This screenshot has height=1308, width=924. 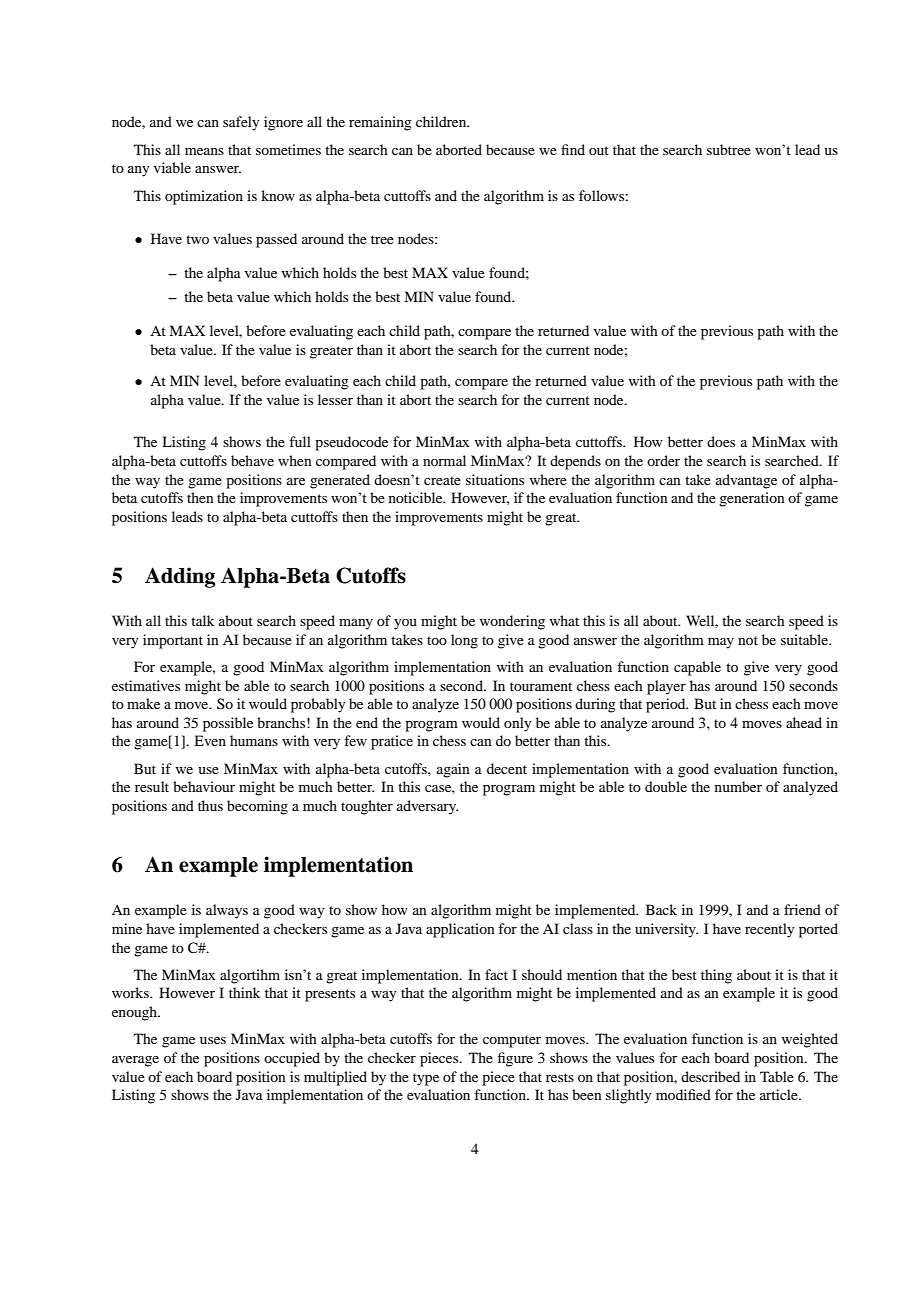 I want to click on figure, so click(x=515, y=1059).
